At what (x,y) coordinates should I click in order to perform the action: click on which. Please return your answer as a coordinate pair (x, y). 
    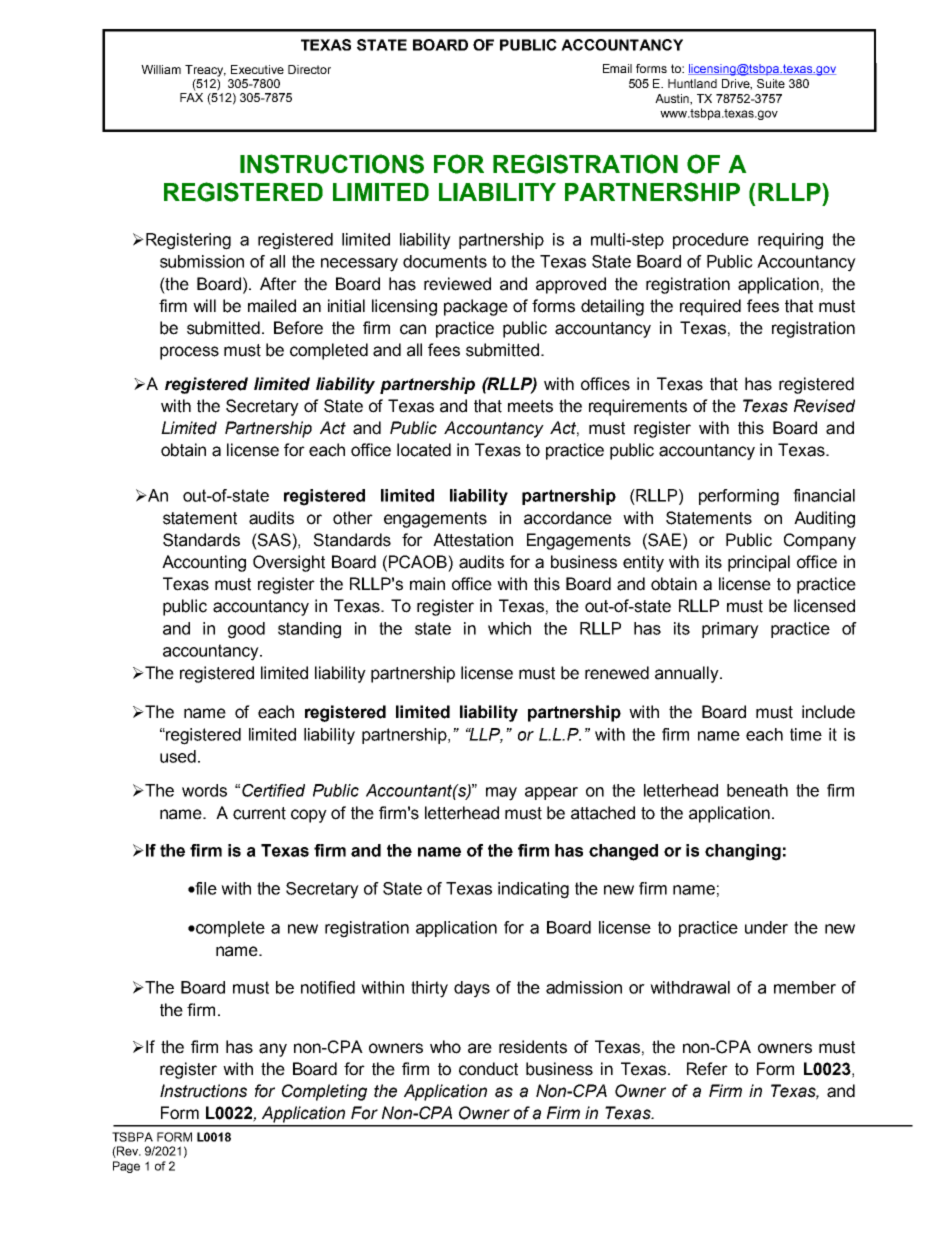
    Looking at the image, I should click on (509, 628).
